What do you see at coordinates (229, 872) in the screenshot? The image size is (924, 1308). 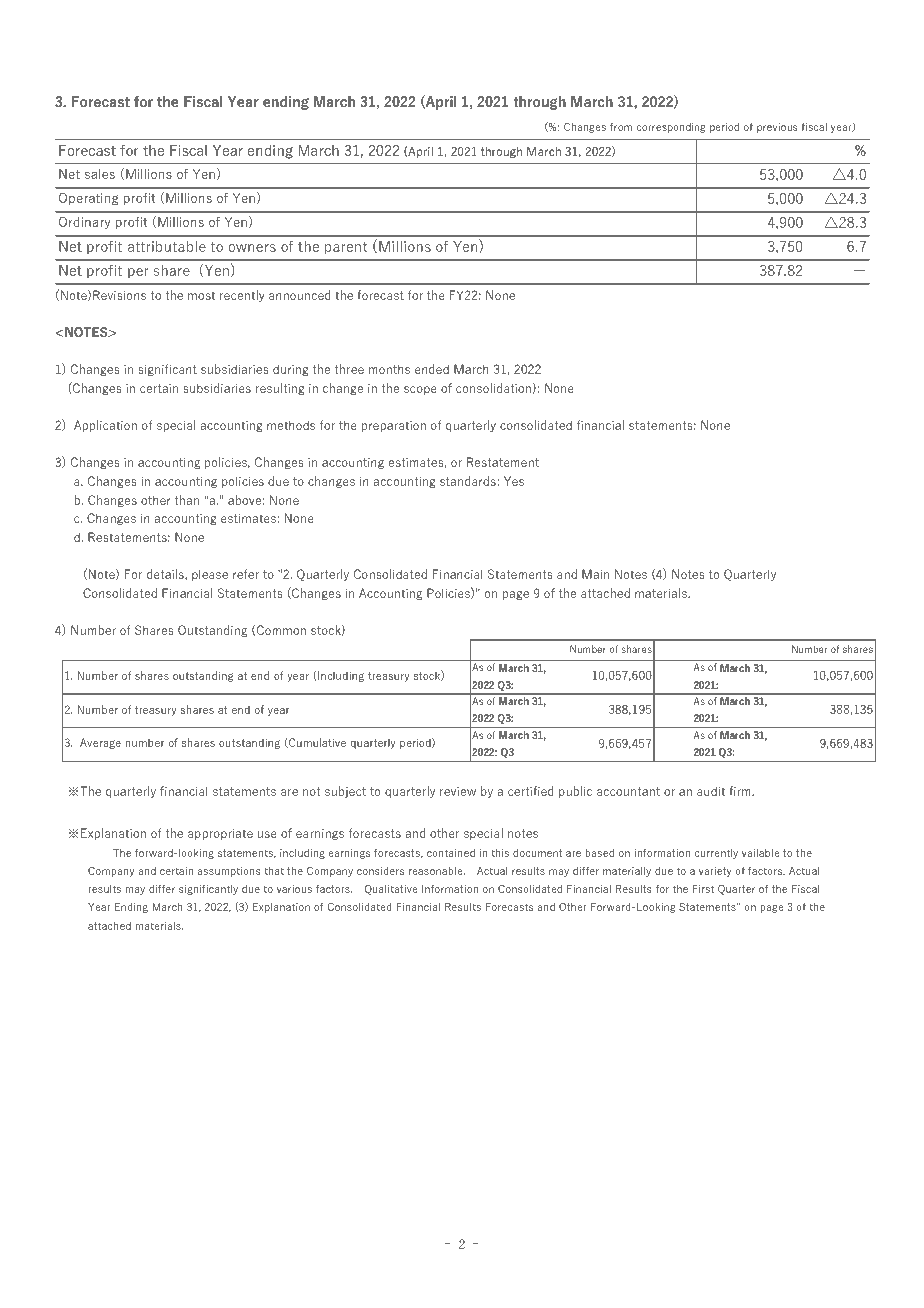 I see `assumptions` at bounding box center [229, 872].
